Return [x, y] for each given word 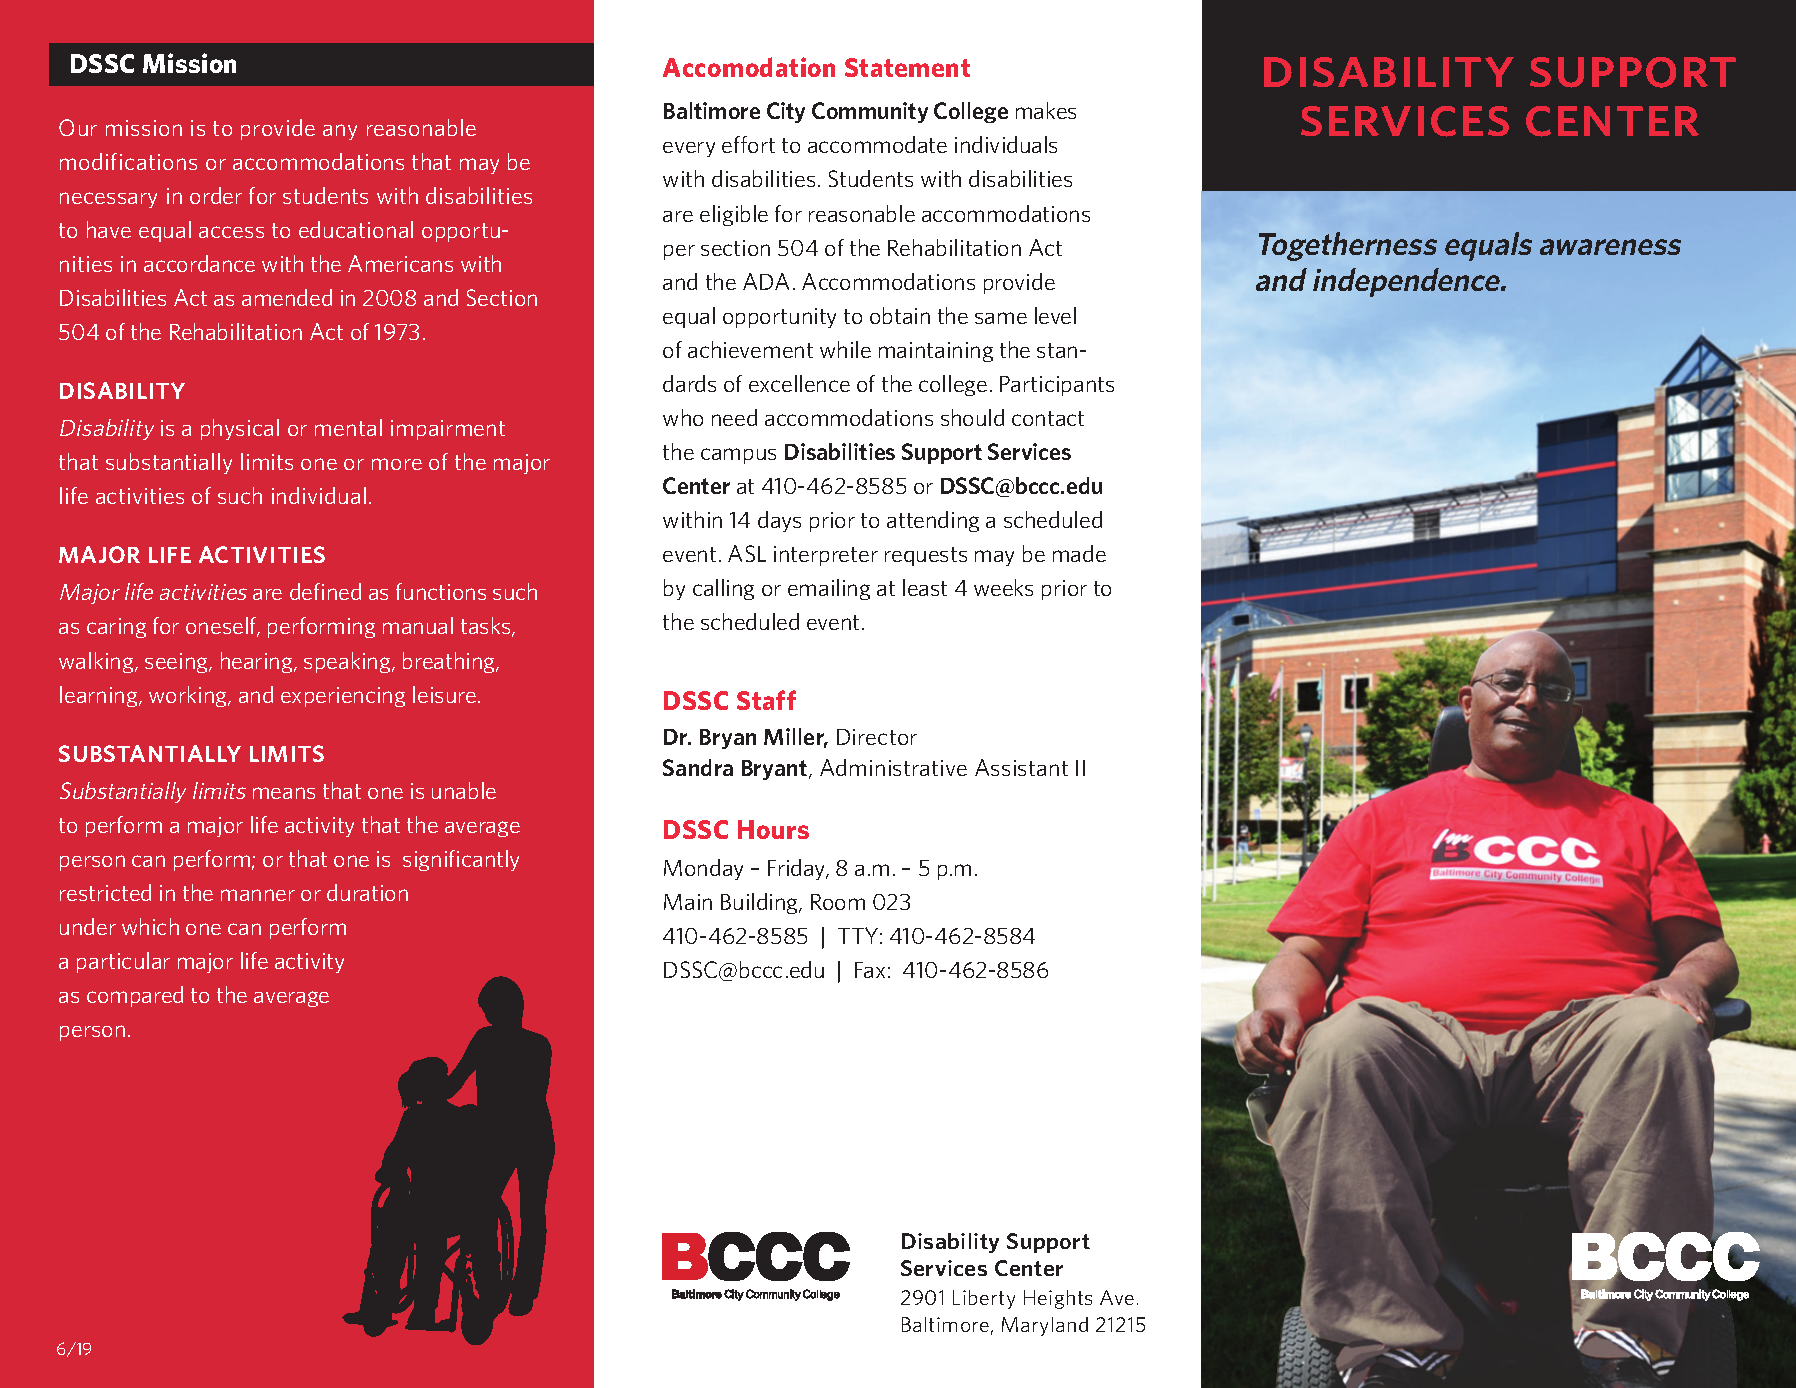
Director [877, 737]
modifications [128, 161]
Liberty [984, 1299]
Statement [907, 67]
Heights [1058, 1299]
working [189, 696]
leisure [444, 694]
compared [135, 996]
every [689, 149]
